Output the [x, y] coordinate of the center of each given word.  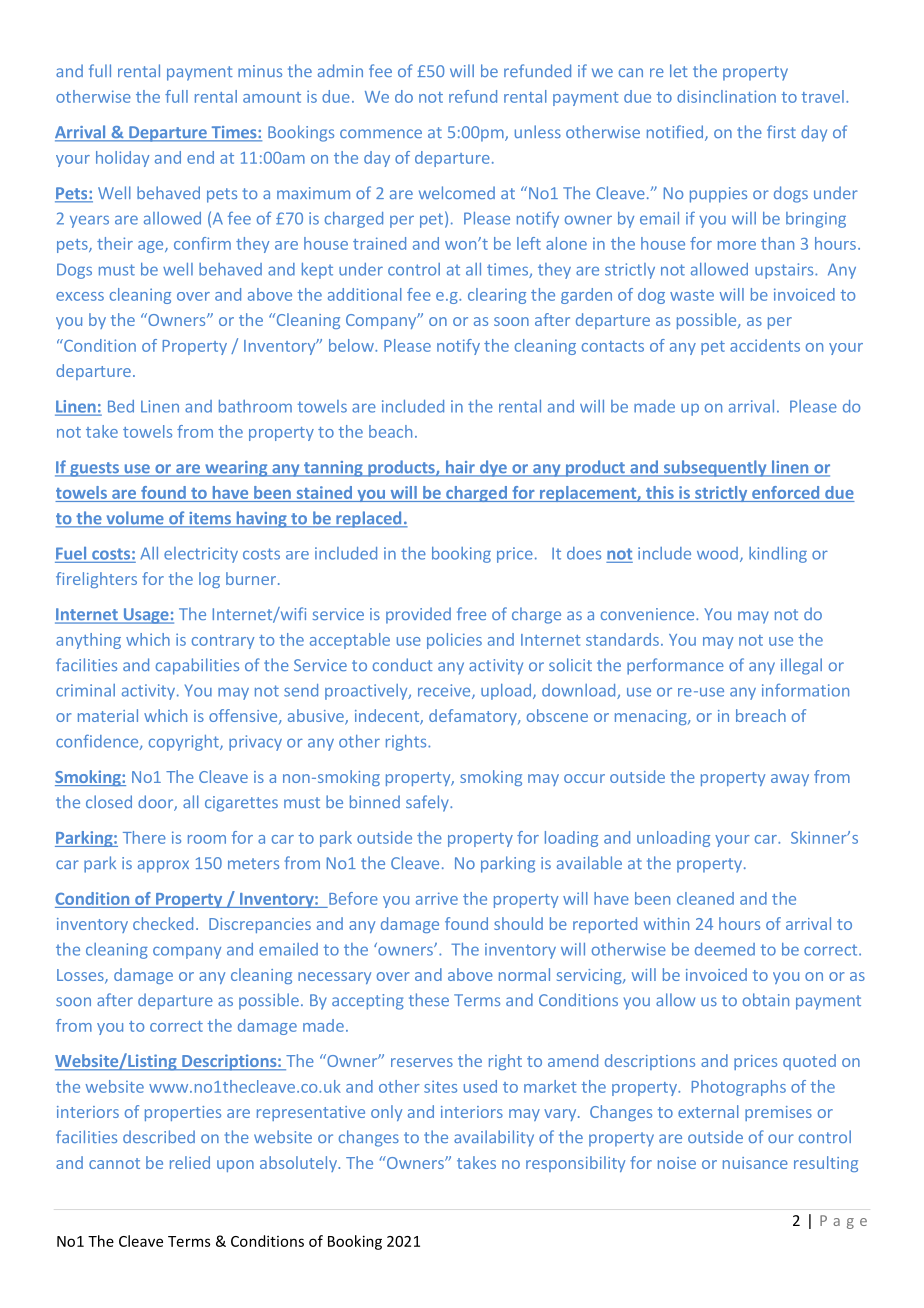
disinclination [726, 96]
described [159, 1136]
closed [109, 801]
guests [94, 469]
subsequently [715, 468]
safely [428, 803]
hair [460, 468]
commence [381, 133]
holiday [122, 159]
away [790, 780]
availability [494, 1138]
